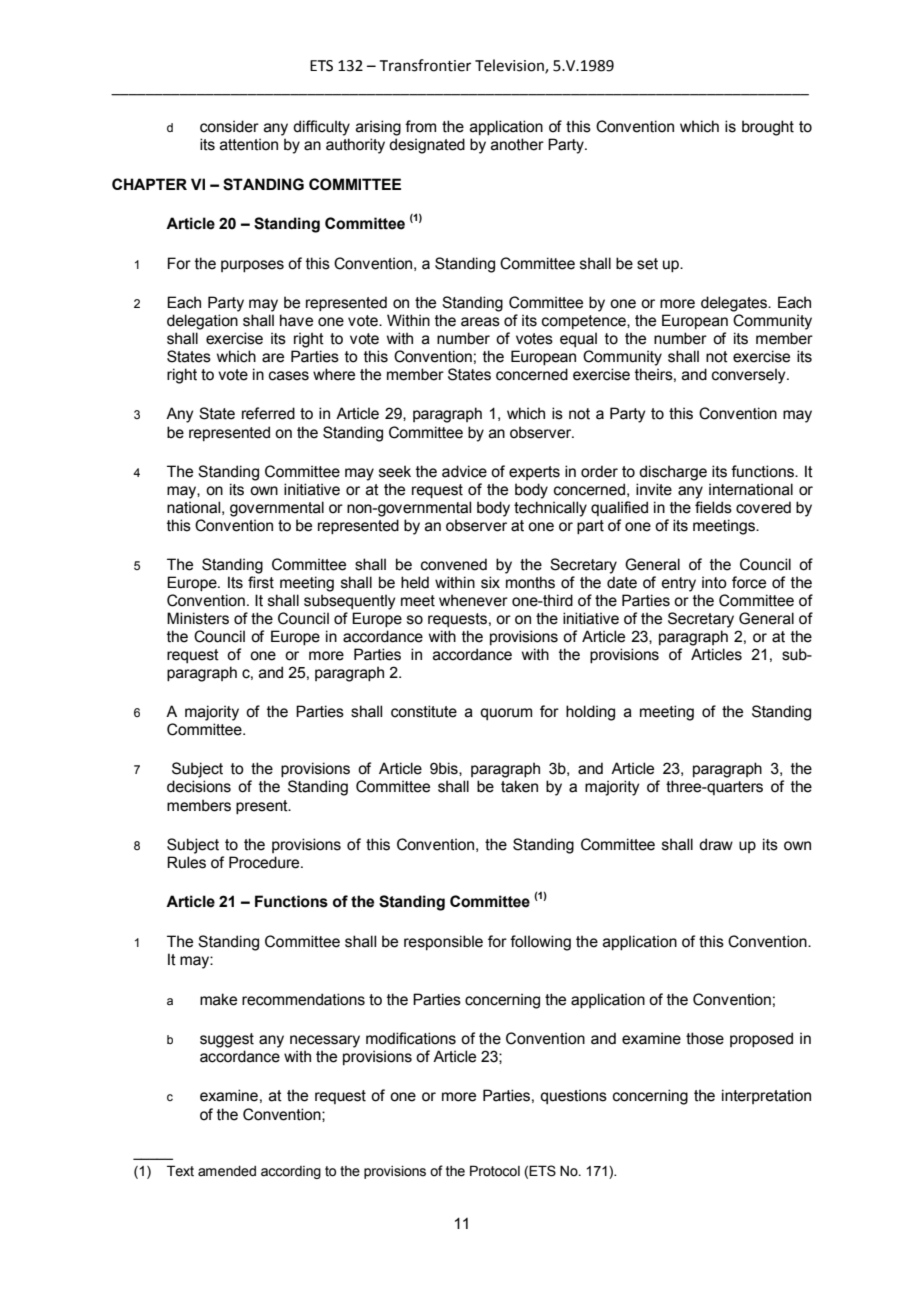 The height and width of the page is (1308, 924). What do you see at coordinates (186, 862) in the page?
I see `Rules` at bounding box center [186, 862].
